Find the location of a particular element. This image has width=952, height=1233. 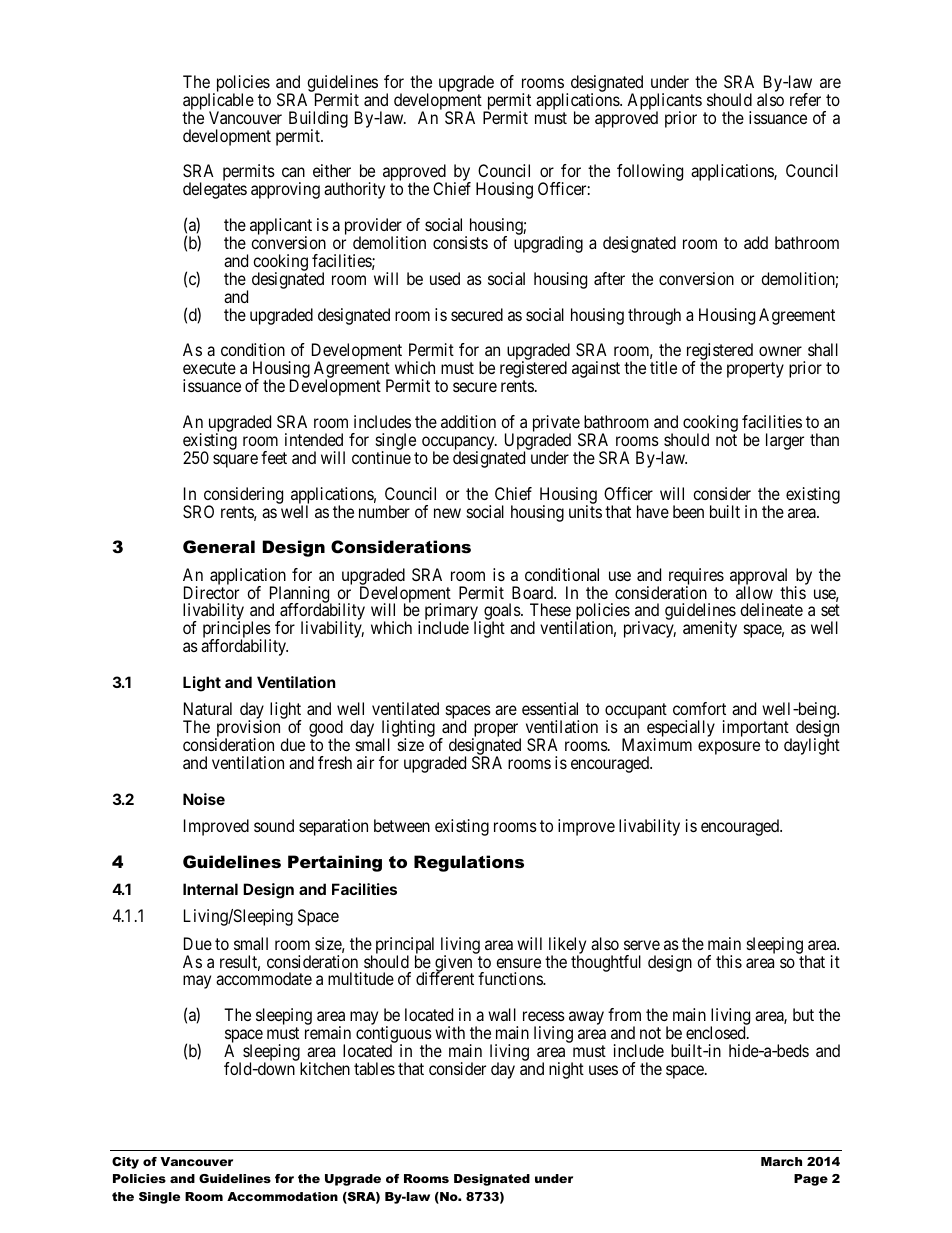

consists is located at coordinates (460, 242).
